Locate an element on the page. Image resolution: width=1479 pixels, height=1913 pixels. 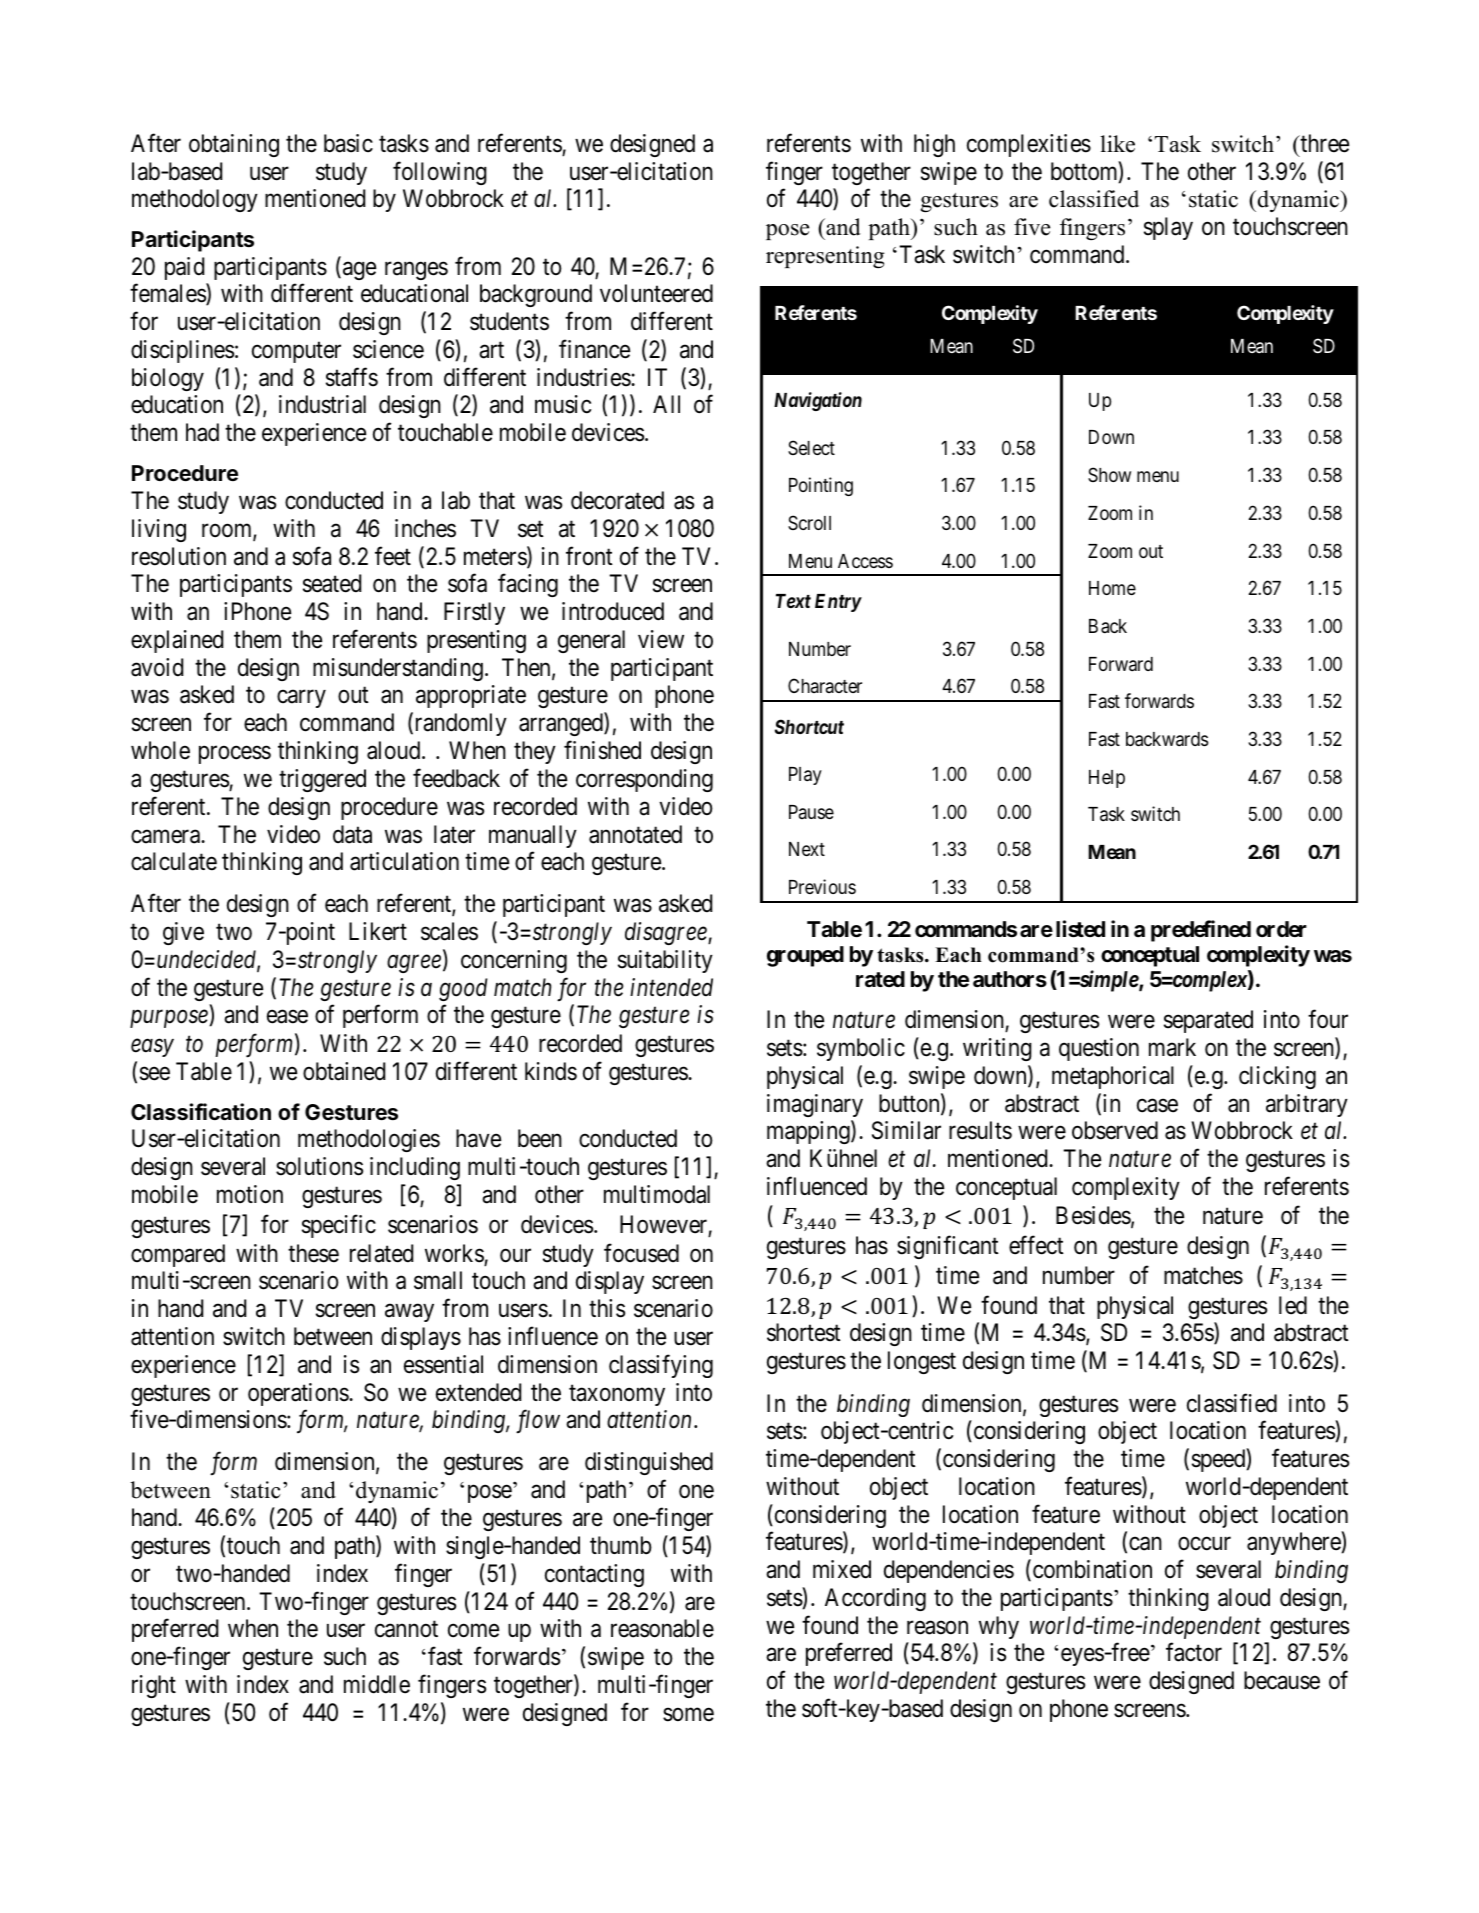
solutions is located at coordinates (319, 1166).
